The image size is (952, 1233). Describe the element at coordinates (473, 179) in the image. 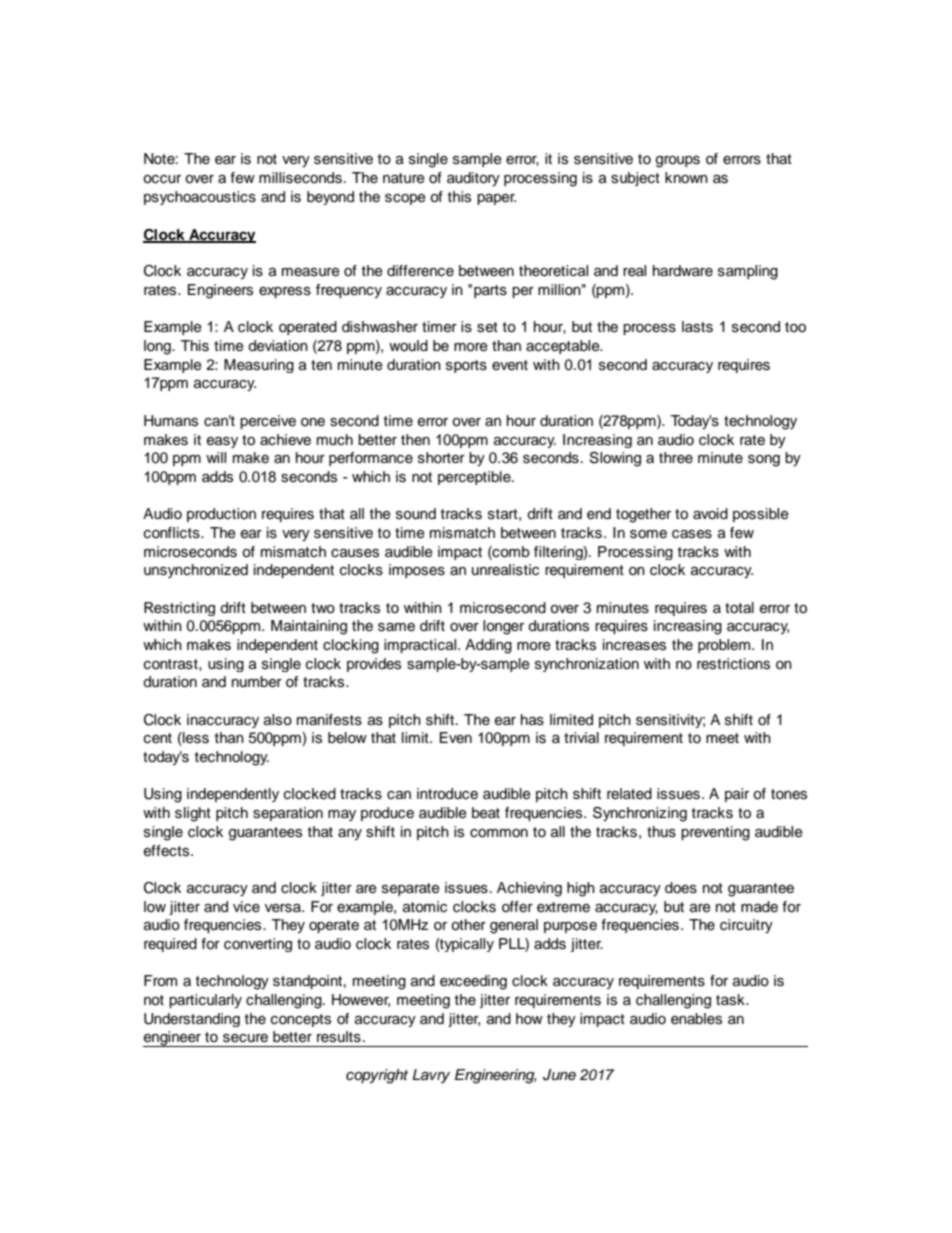

I see `auditory` at that location.
